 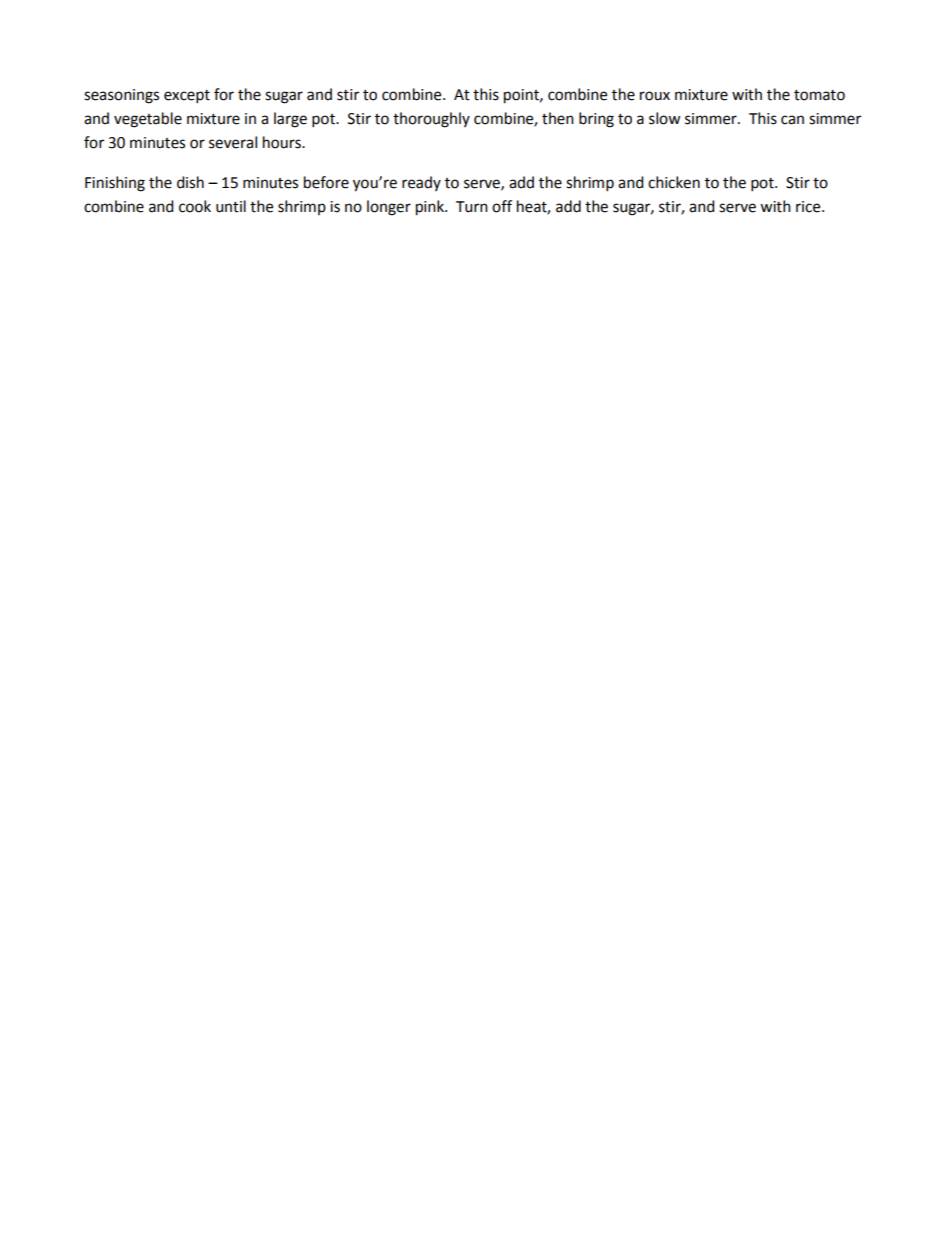 I want to click on hours, so click(x=283, y=142).
